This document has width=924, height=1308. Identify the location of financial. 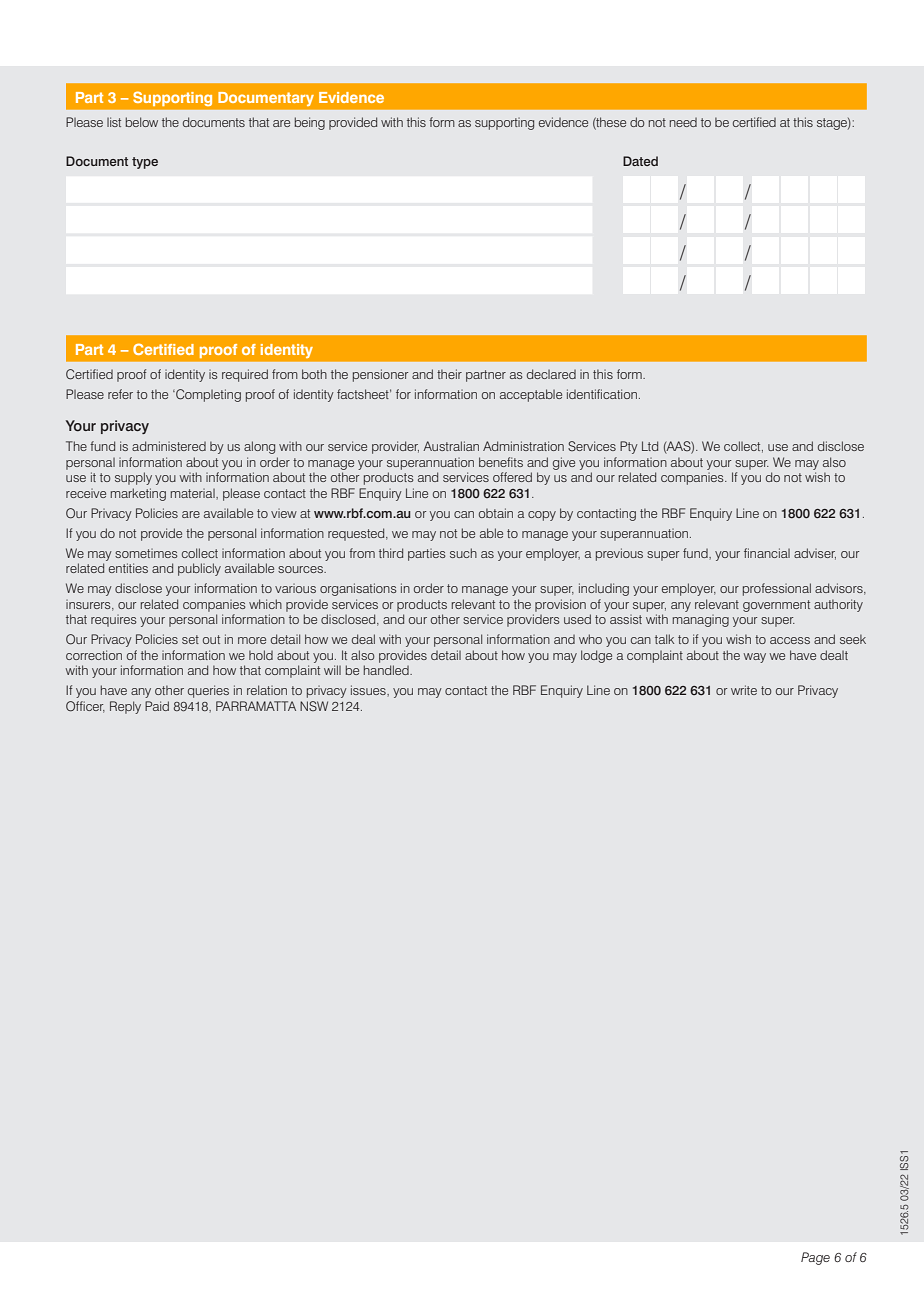
(767, 553).
